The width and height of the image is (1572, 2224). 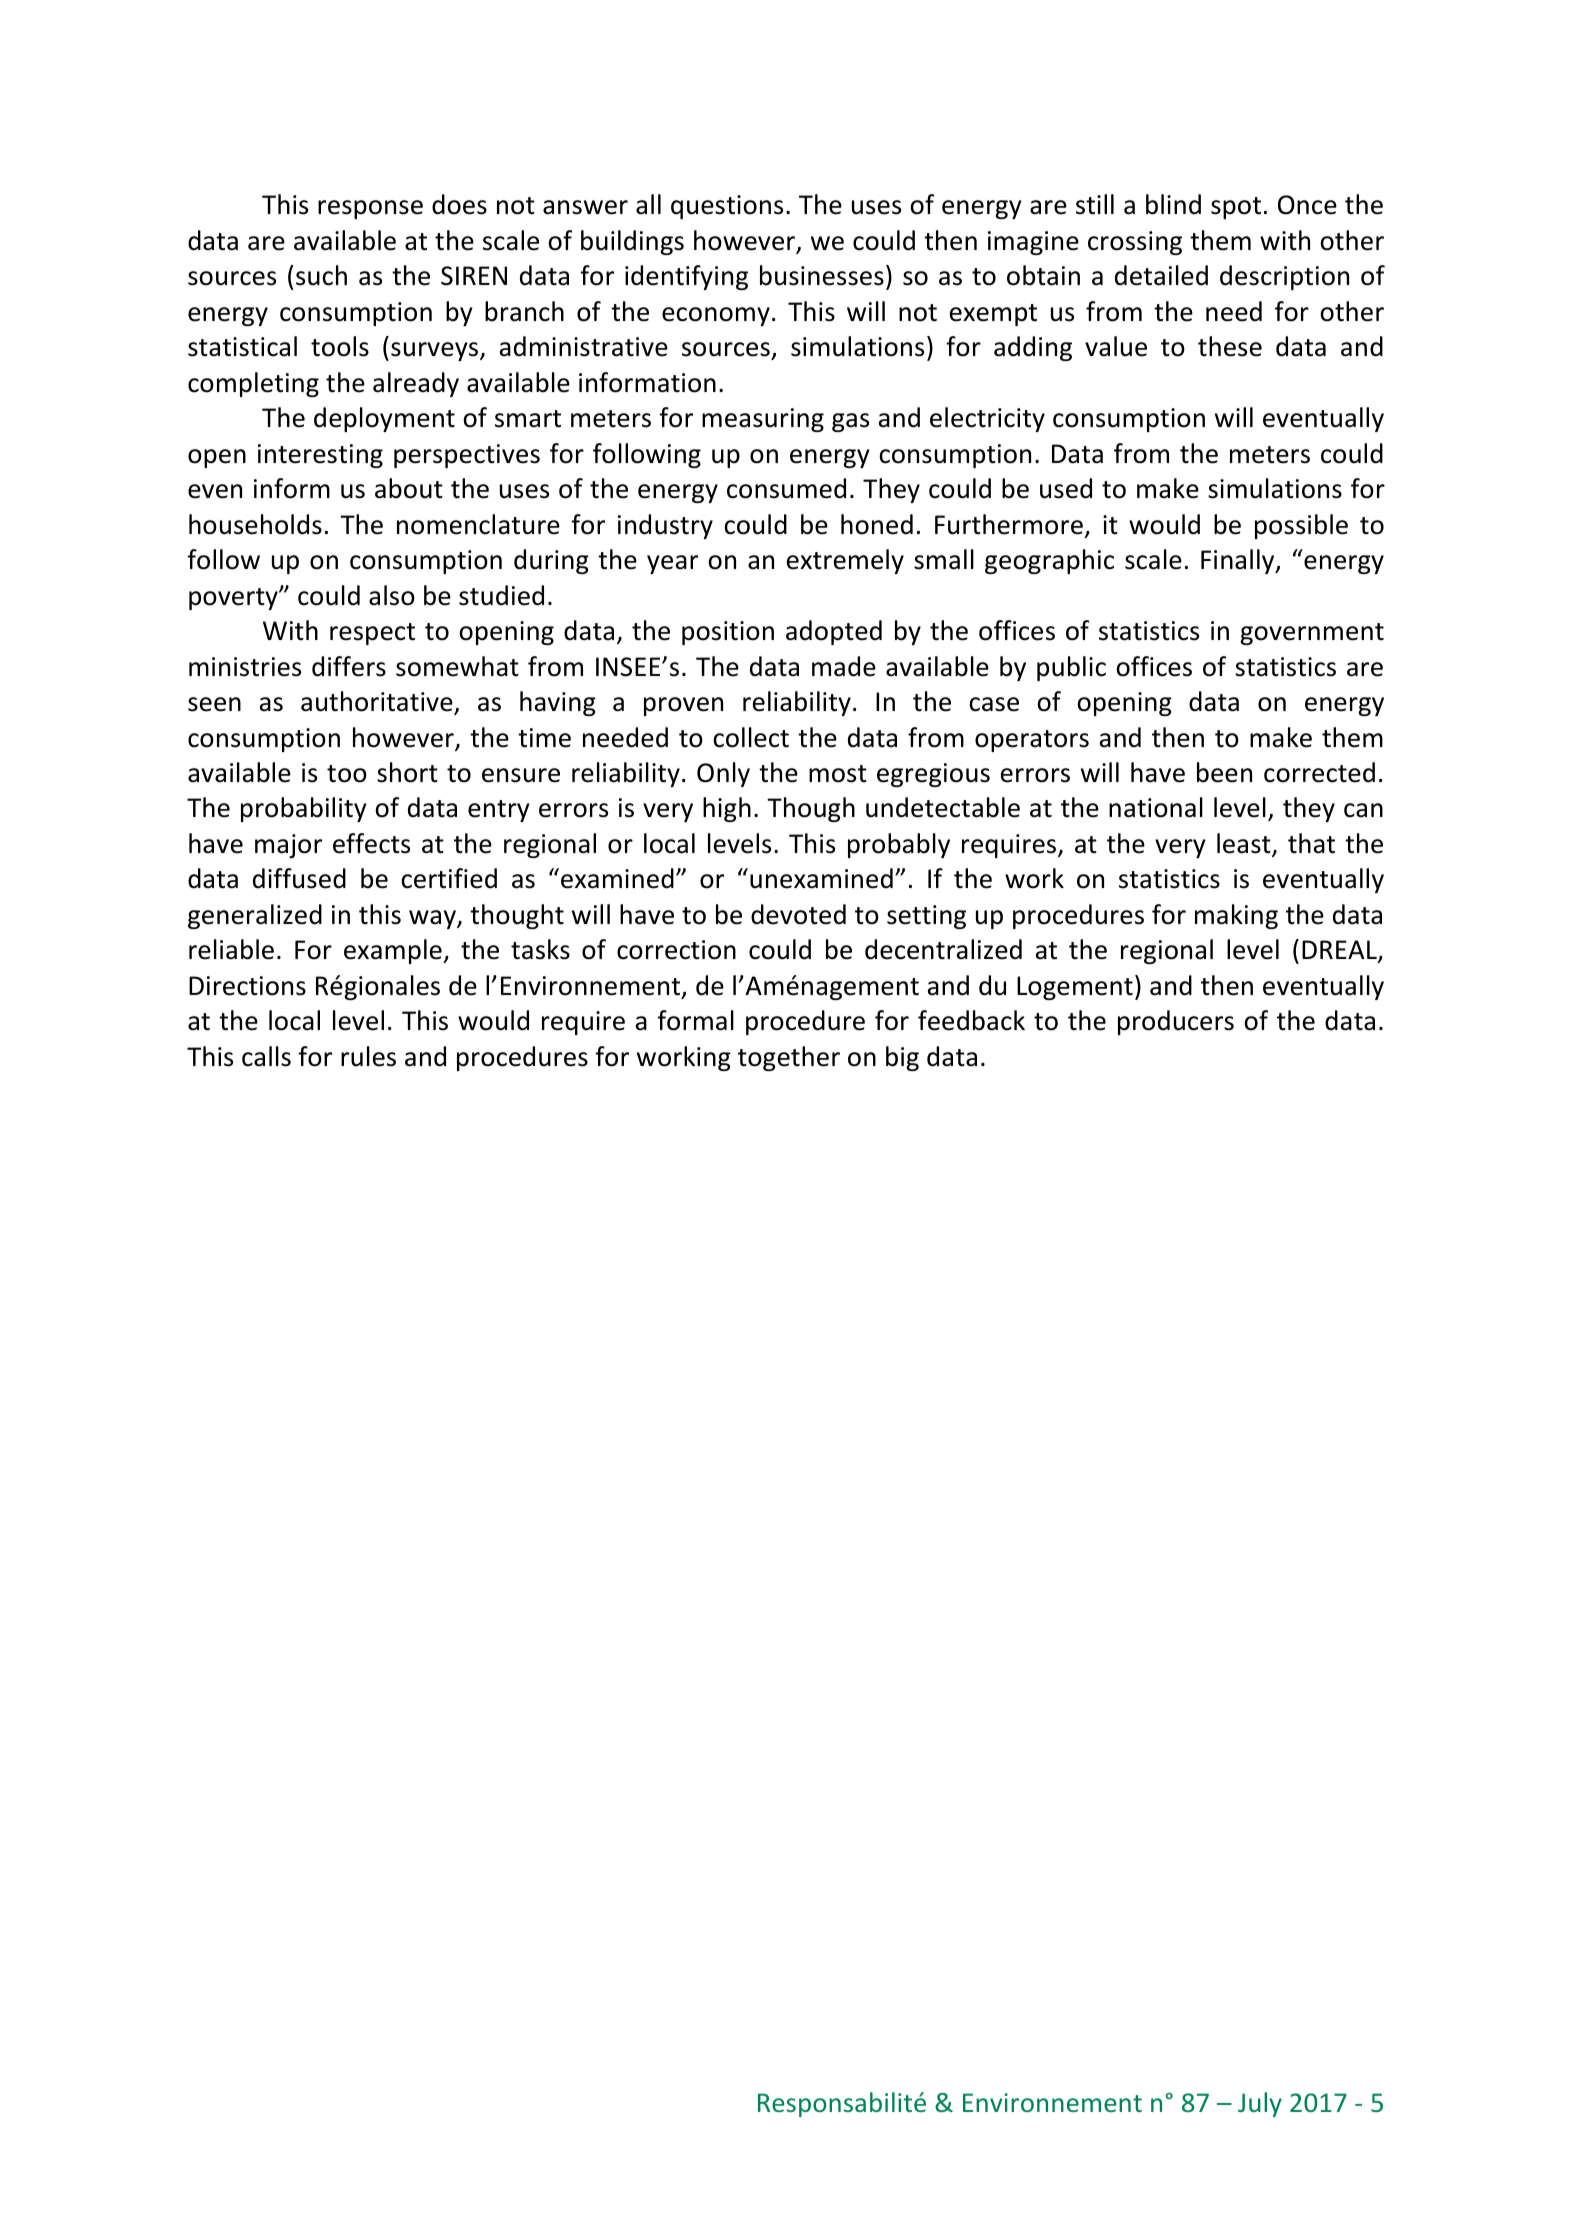 What do you see at coordinates (368, 1056) in the image?
I see `rules` at bounding box center [368, 1056].
